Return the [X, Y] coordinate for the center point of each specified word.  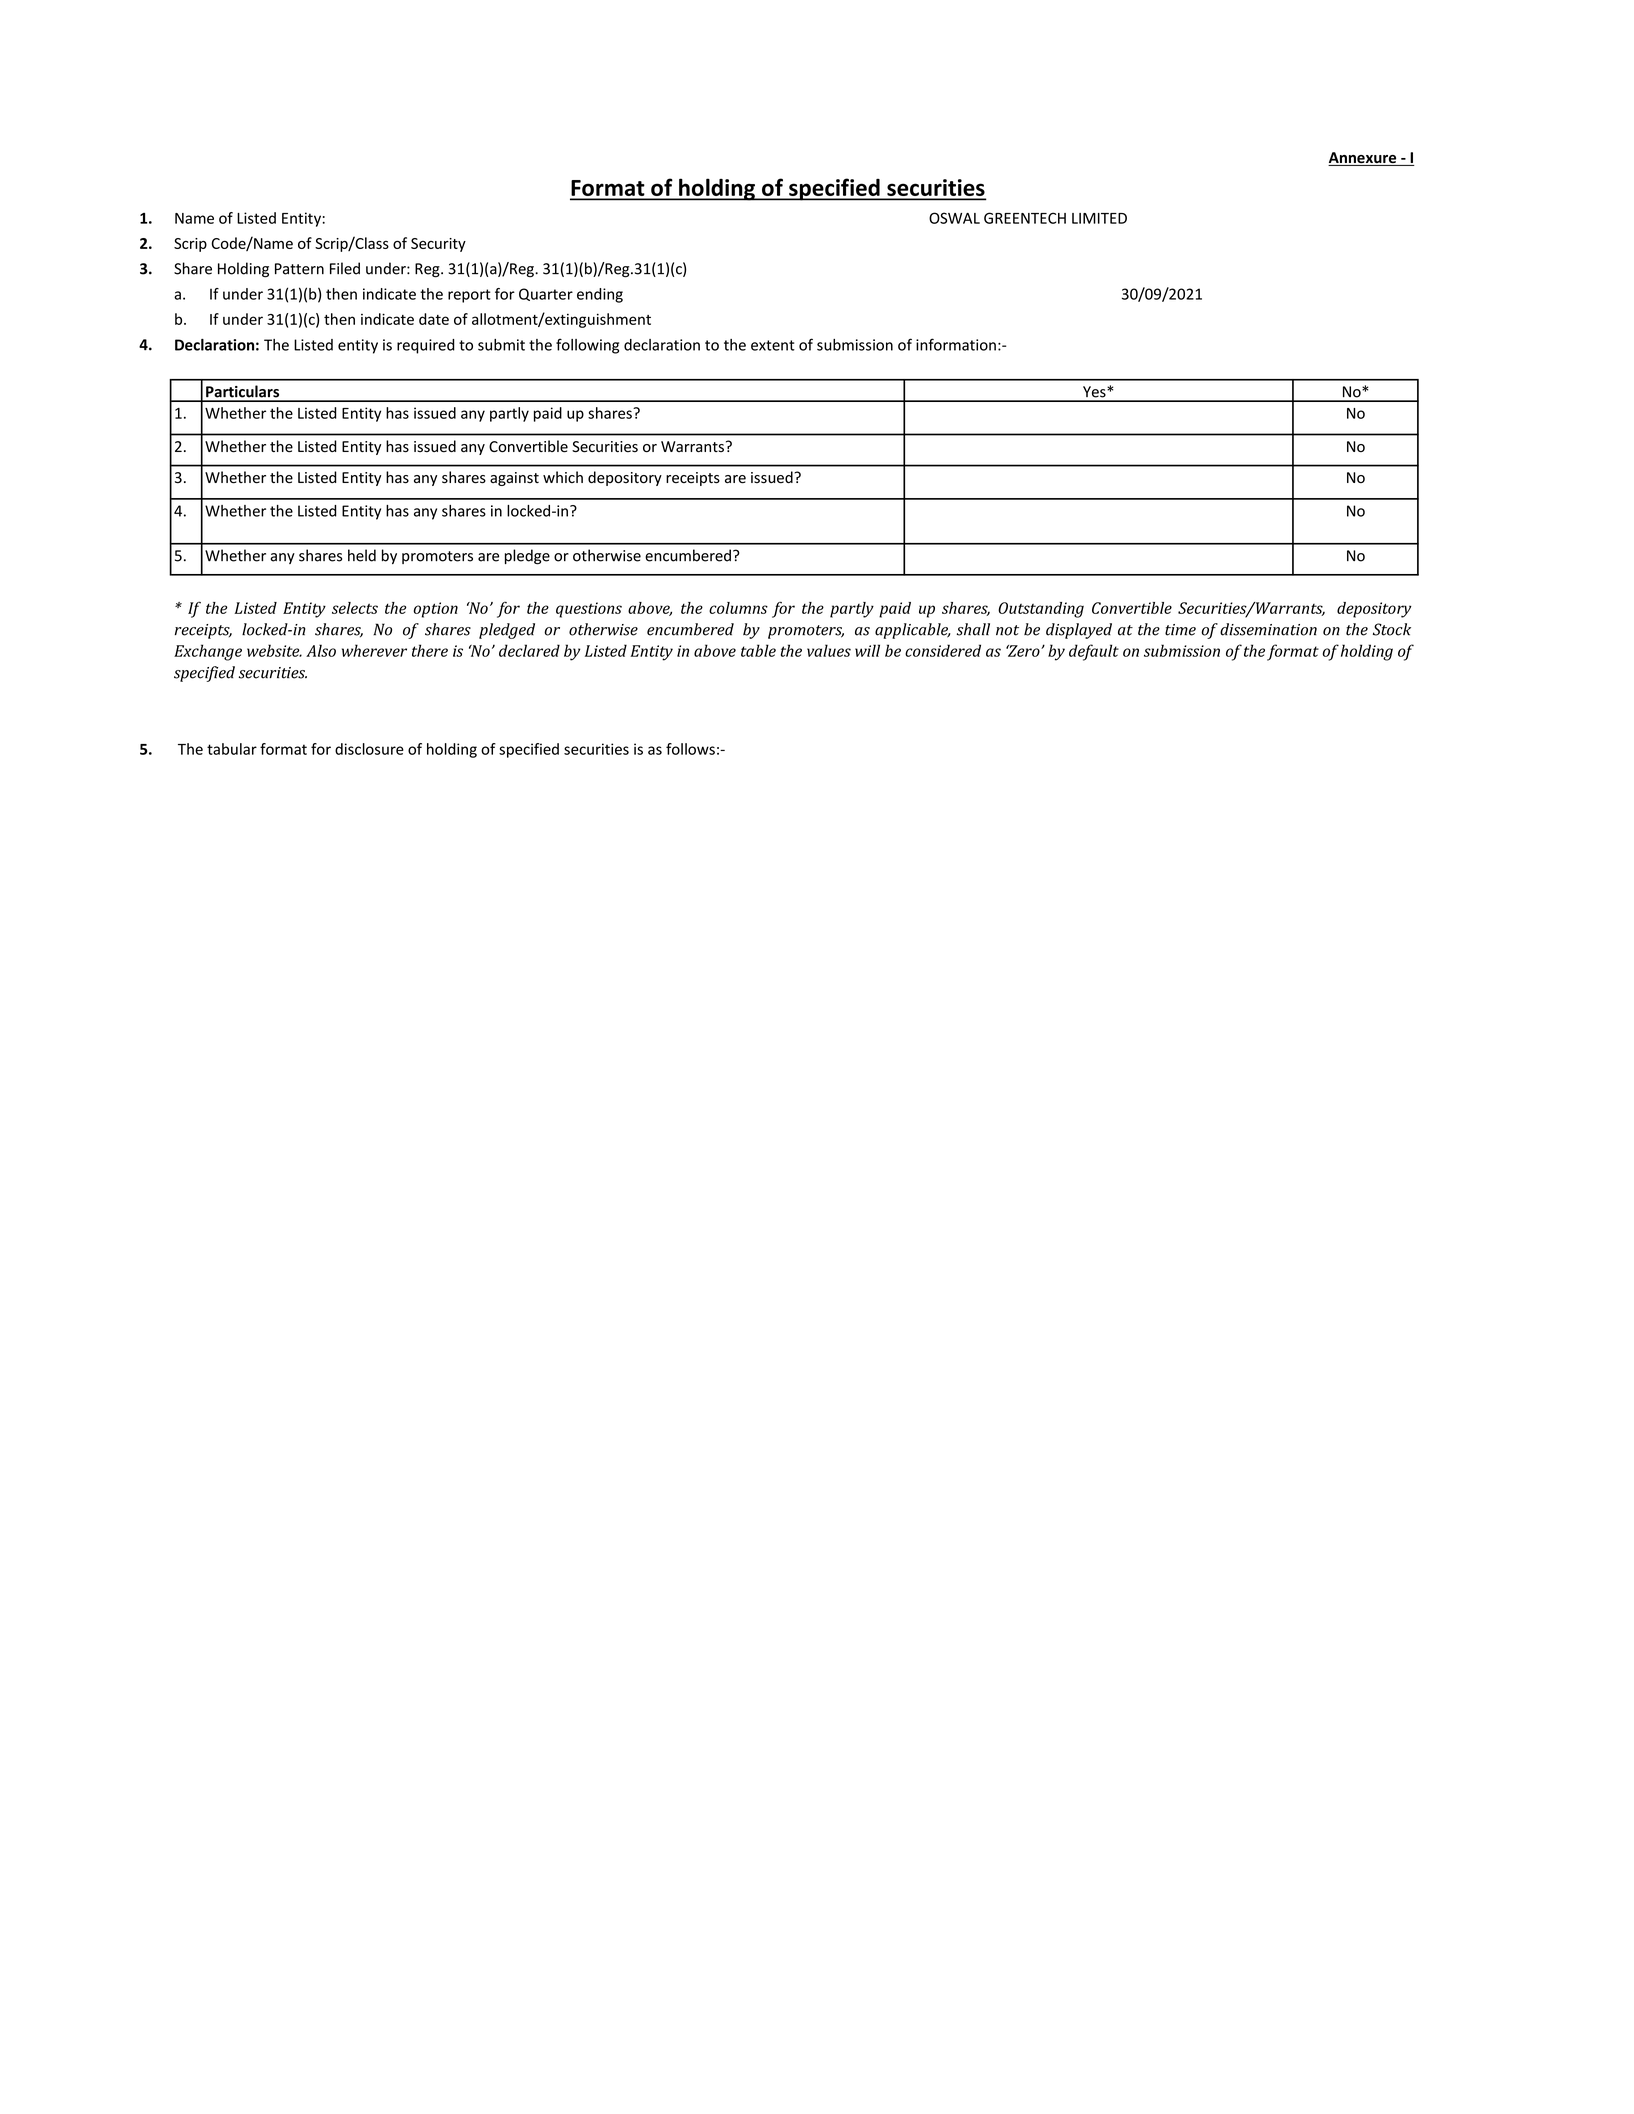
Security [438, 245]
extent [773, 345]
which [563, 477]
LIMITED [1099, 218]
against [514, 479]
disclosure [369, 749]
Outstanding [1041, 610]
